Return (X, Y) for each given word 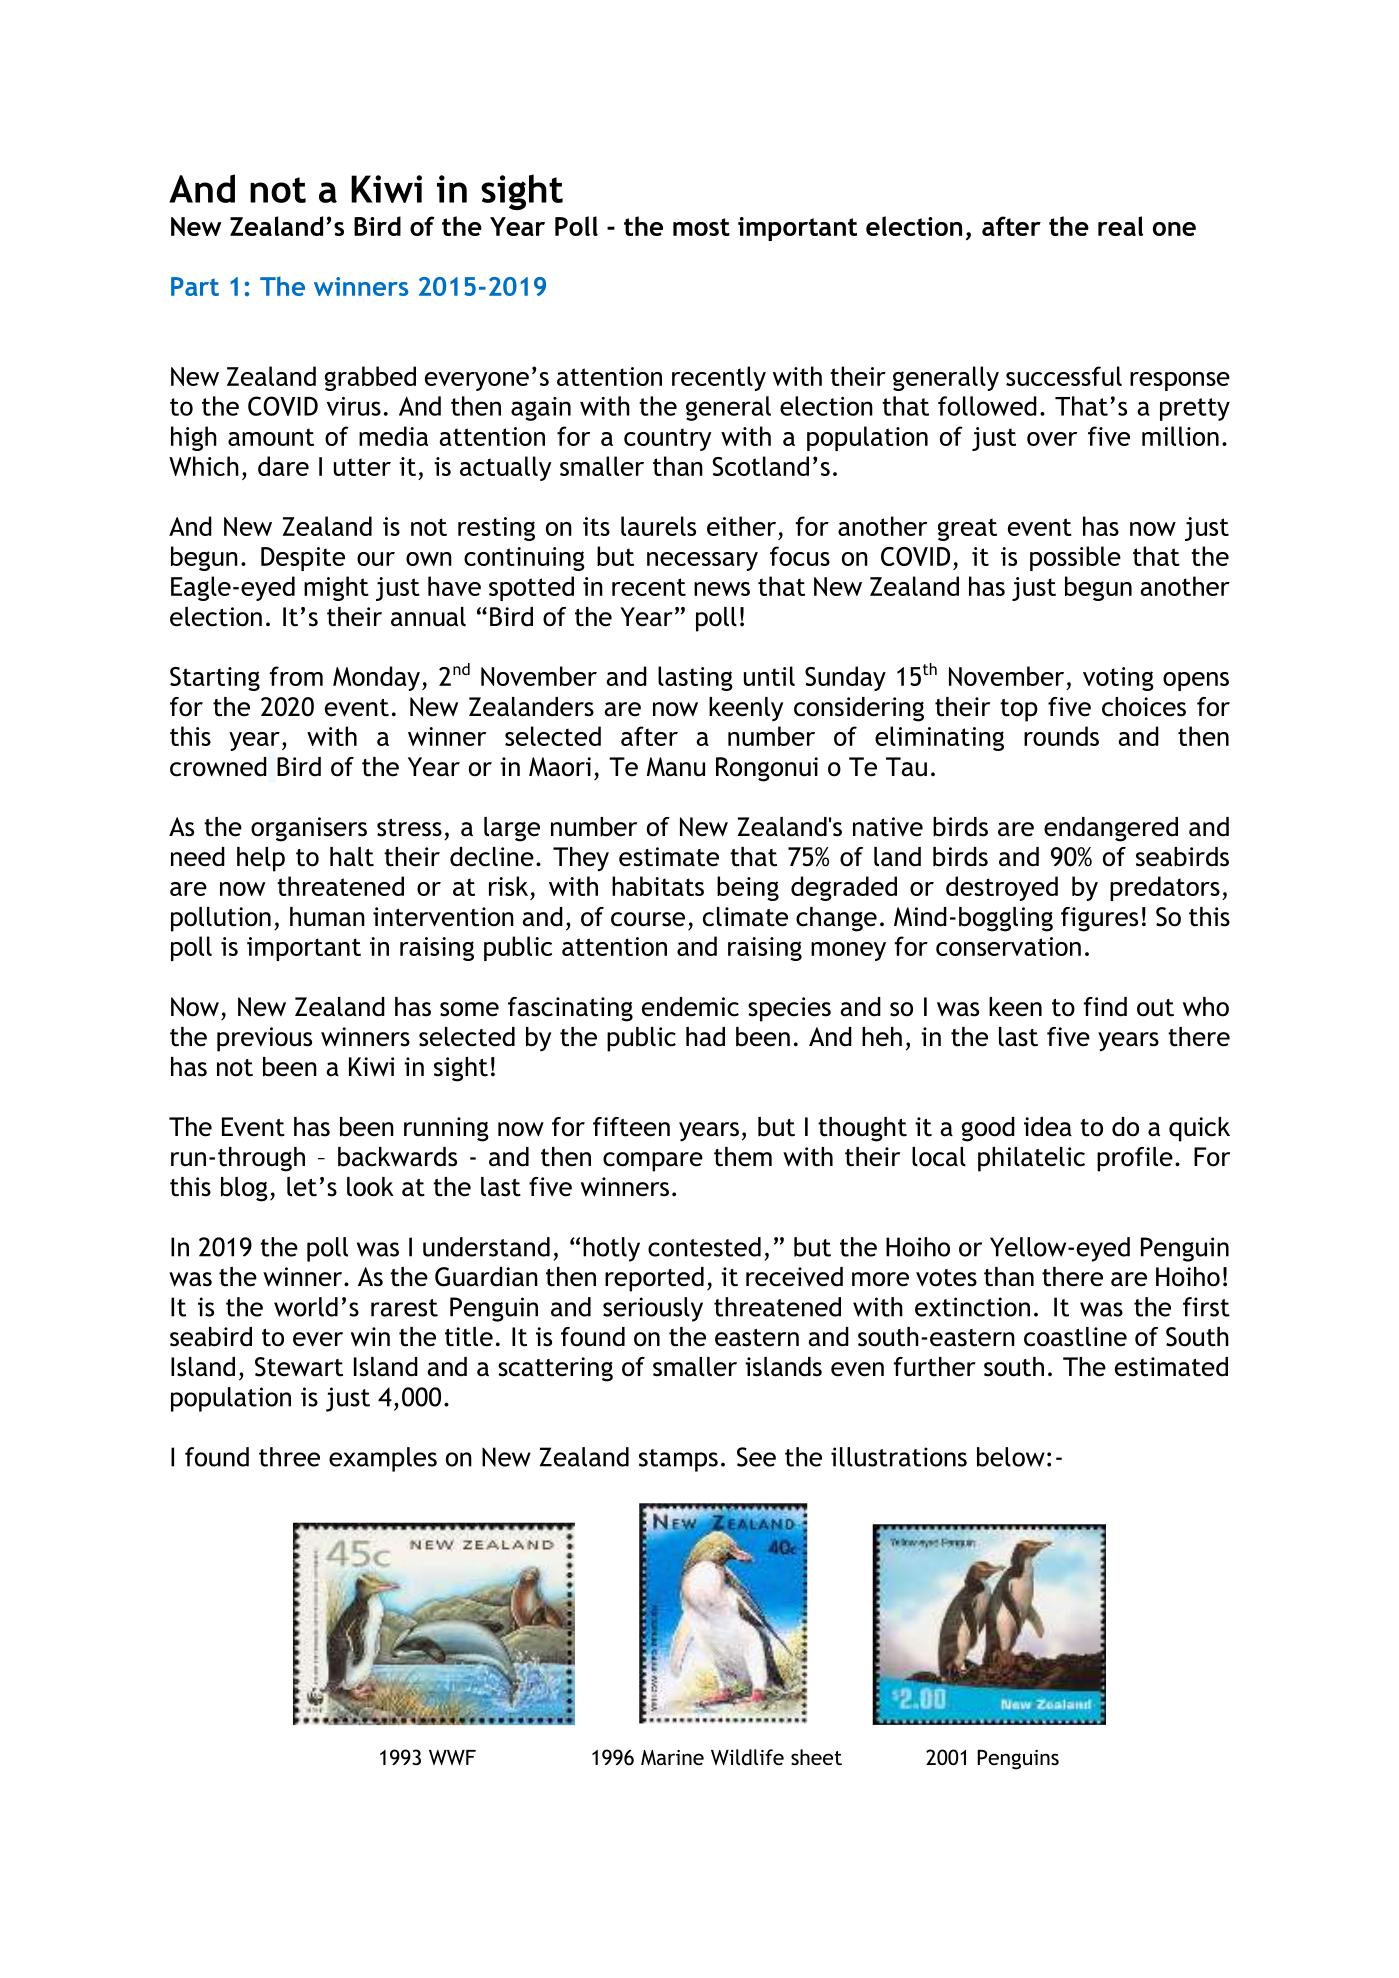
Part (195, 286)
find (1105, 1007)
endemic (690, 1007)
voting (1118, 679)
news (722, 589)
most (701, 227)
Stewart (299, 1367)
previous (264, 1039)
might (336, 588)
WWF (452, 1757)
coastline (1075, 1337)
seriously (653, 1309)
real (1120, 226)
